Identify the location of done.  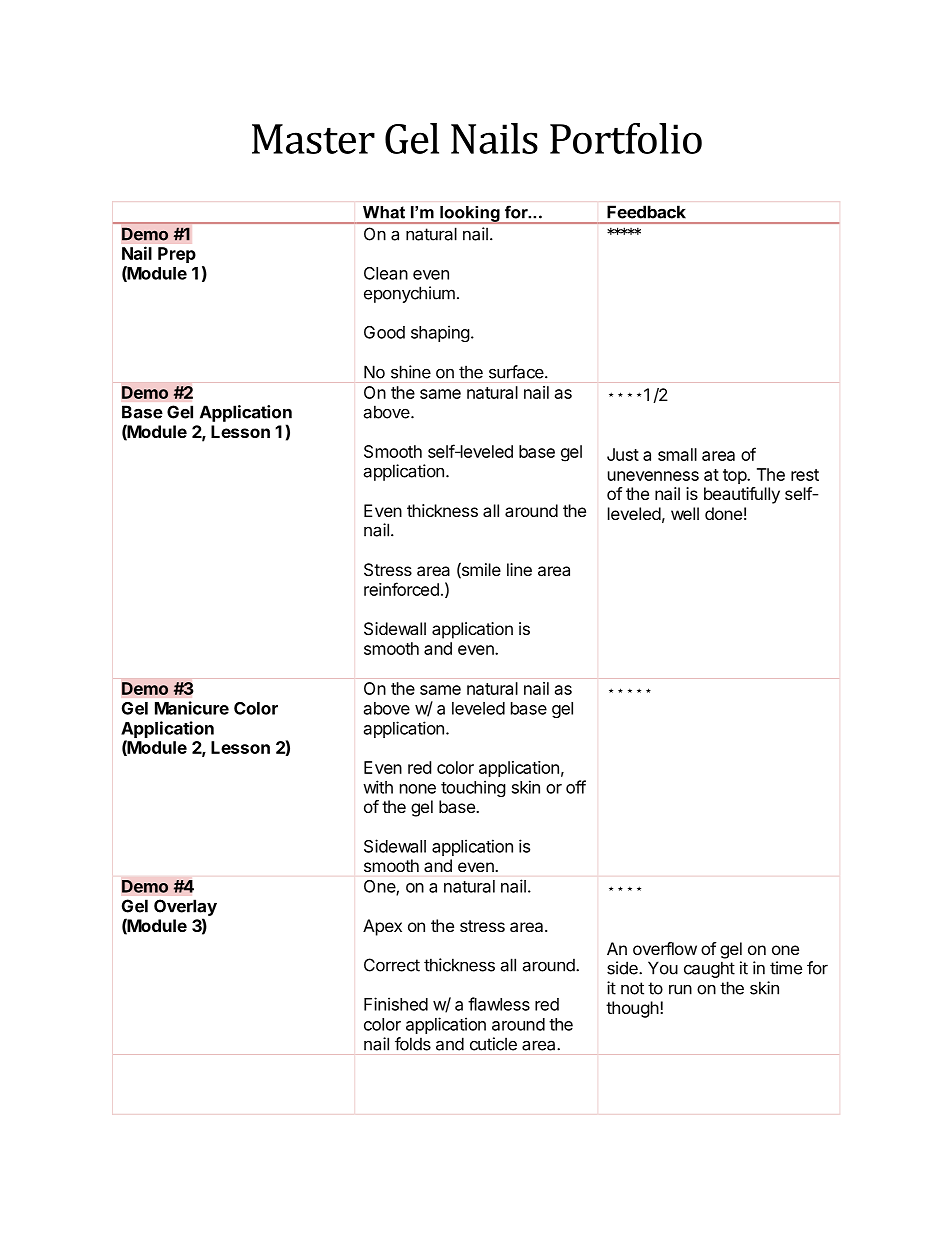
(723, 513).
